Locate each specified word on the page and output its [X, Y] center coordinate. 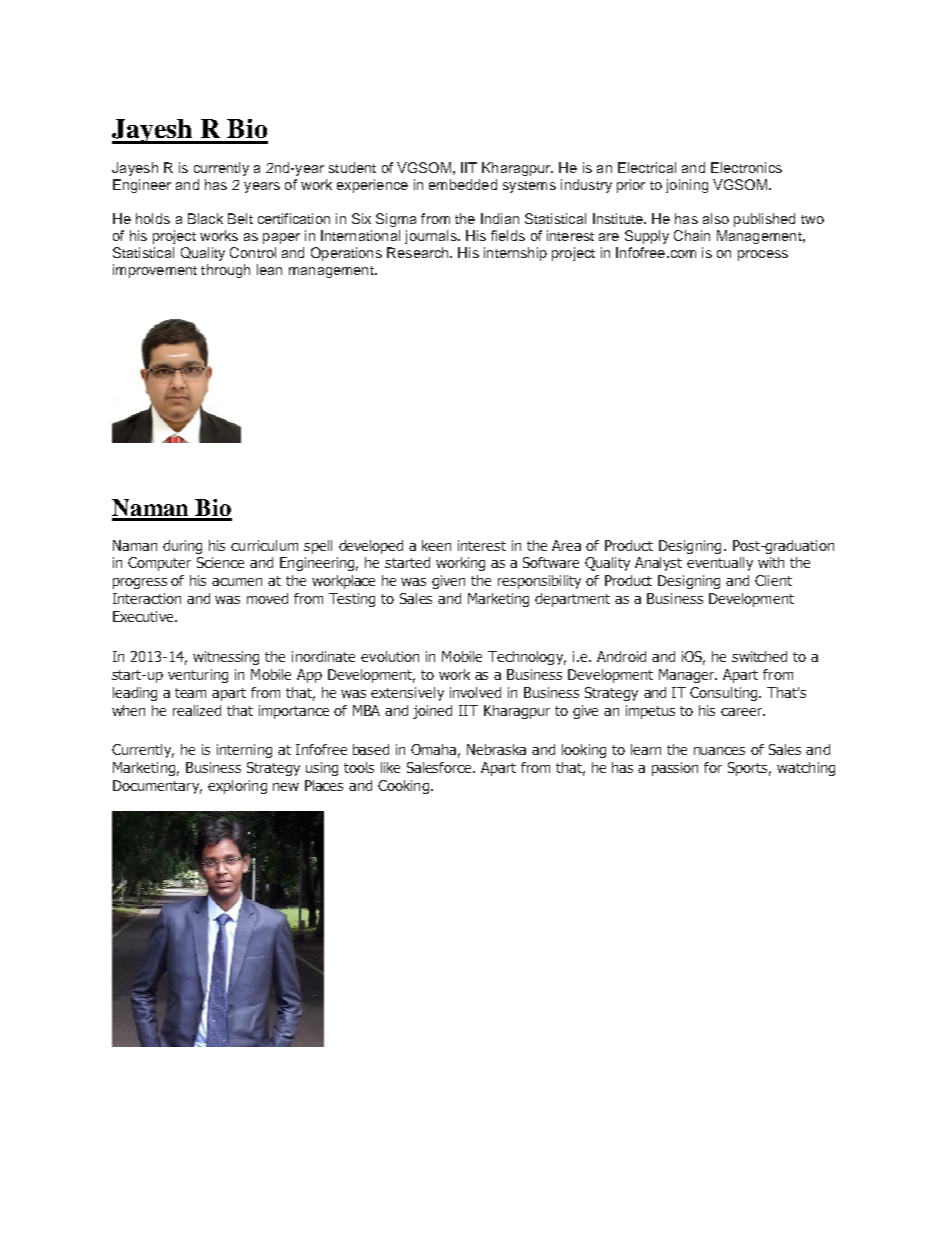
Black [205, 218]
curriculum [264, 545]
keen [436, 545]
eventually [720, 564]
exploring [237, 787]
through [225, 271]
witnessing [226, 658]
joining [687, 186]
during [182, 547]
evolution [390, 656]
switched [759, 656]
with [771, 562]
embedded [463, 184]
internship [515, 254]
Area [566, 545]
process [763, 255]
